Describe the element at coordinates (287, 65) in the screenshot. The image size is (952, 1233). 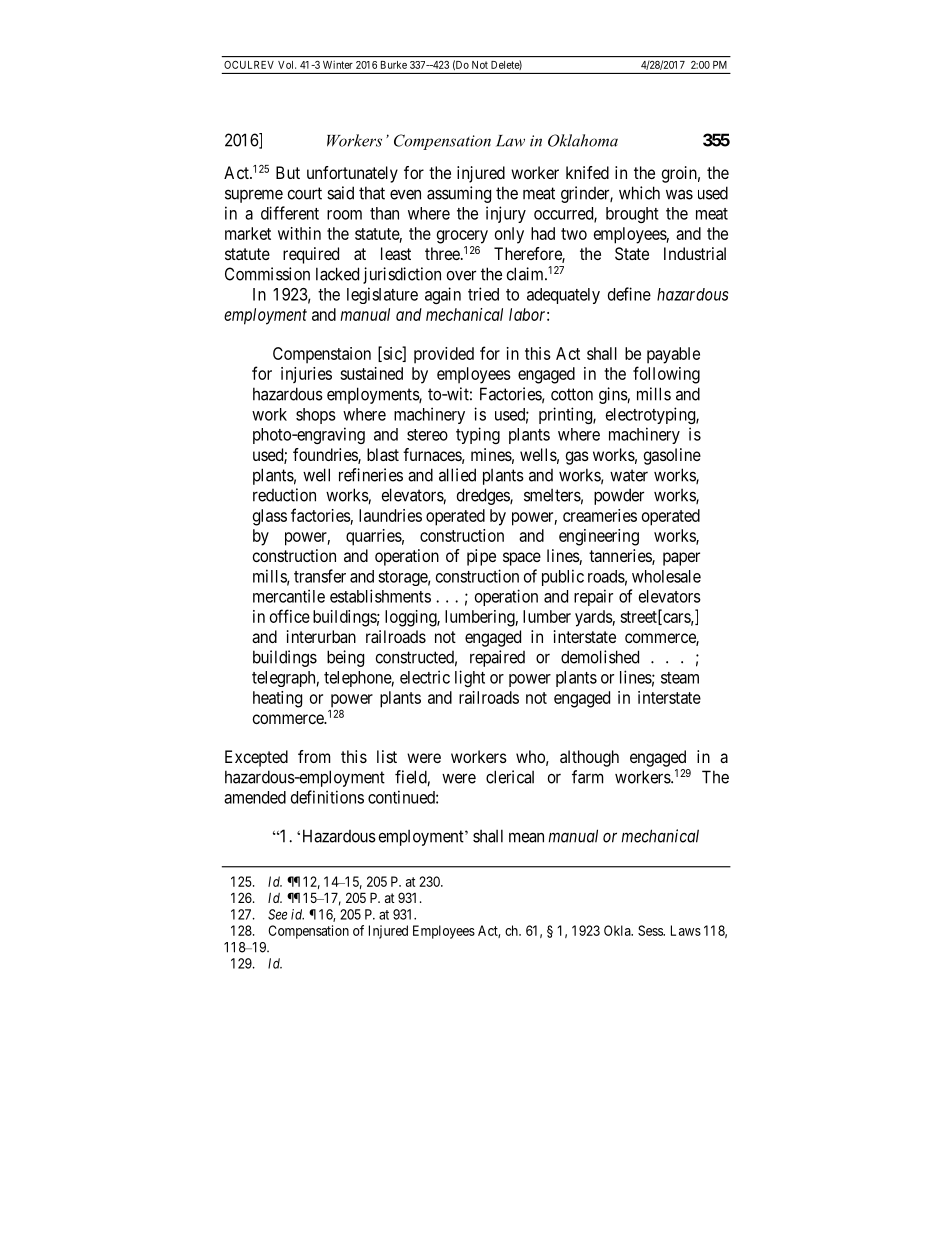
I see `Vol` at that location.
